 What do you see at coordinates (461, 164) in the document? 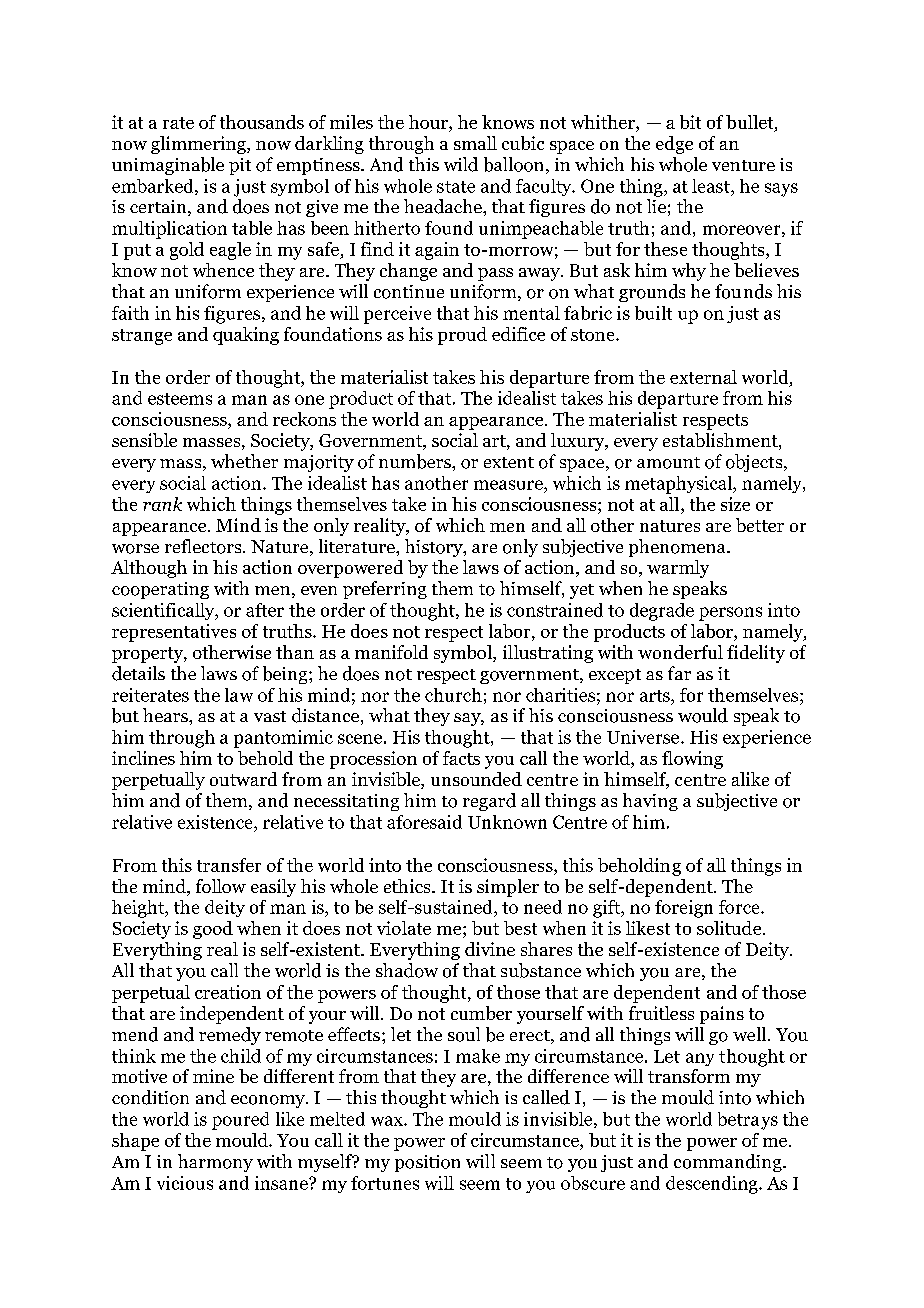
I see `wild` at bounding box center [461, 164].
